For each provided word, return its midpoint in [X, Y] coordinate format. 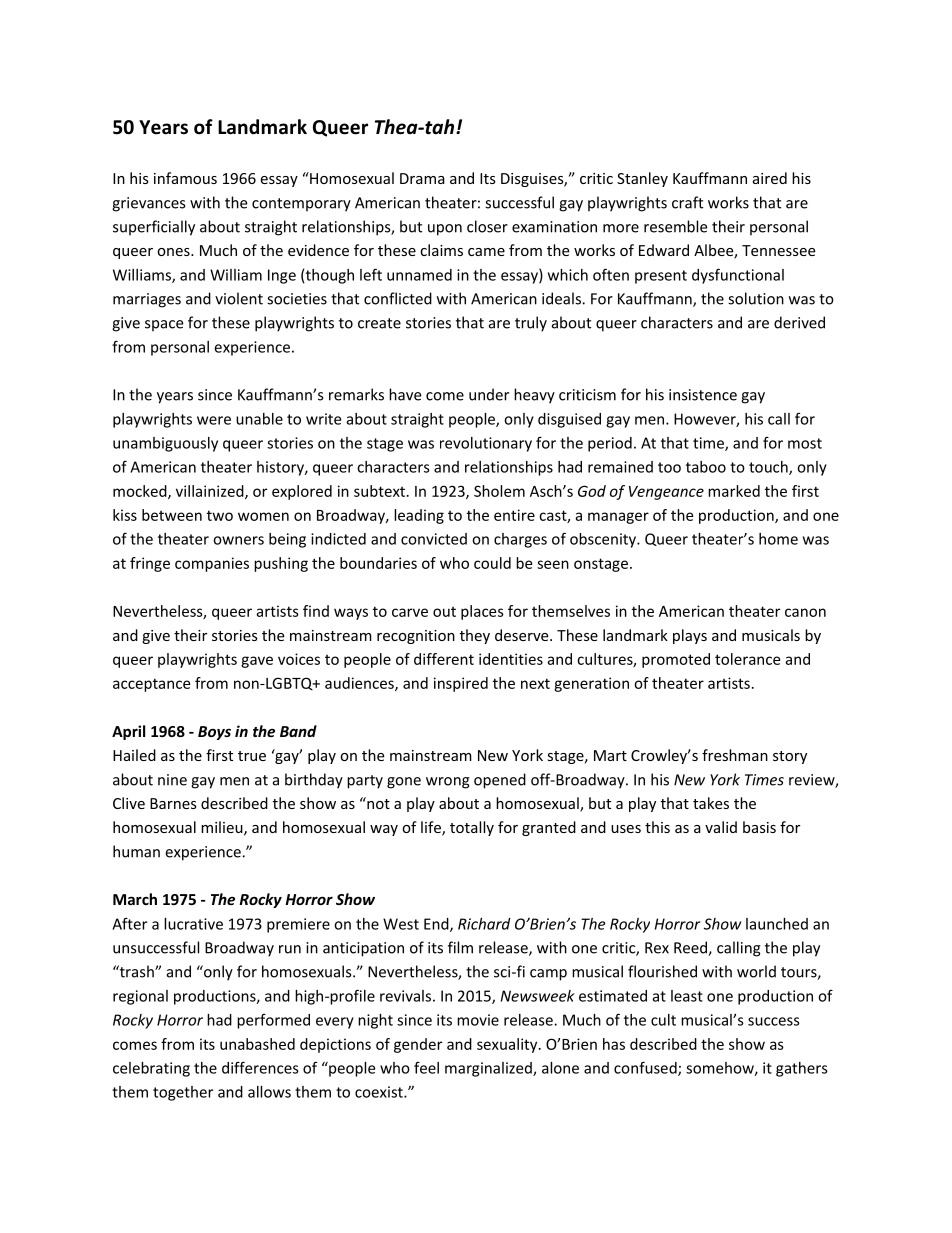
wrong [448, 783]
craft [687, 202]
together [183, 1093]
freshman [735, 755]
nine [172, 780]
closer [487, 226]
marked [734, 491]
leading [419, 516]
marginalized [489, 1069]
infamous [185, 178]
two [220, 515]
